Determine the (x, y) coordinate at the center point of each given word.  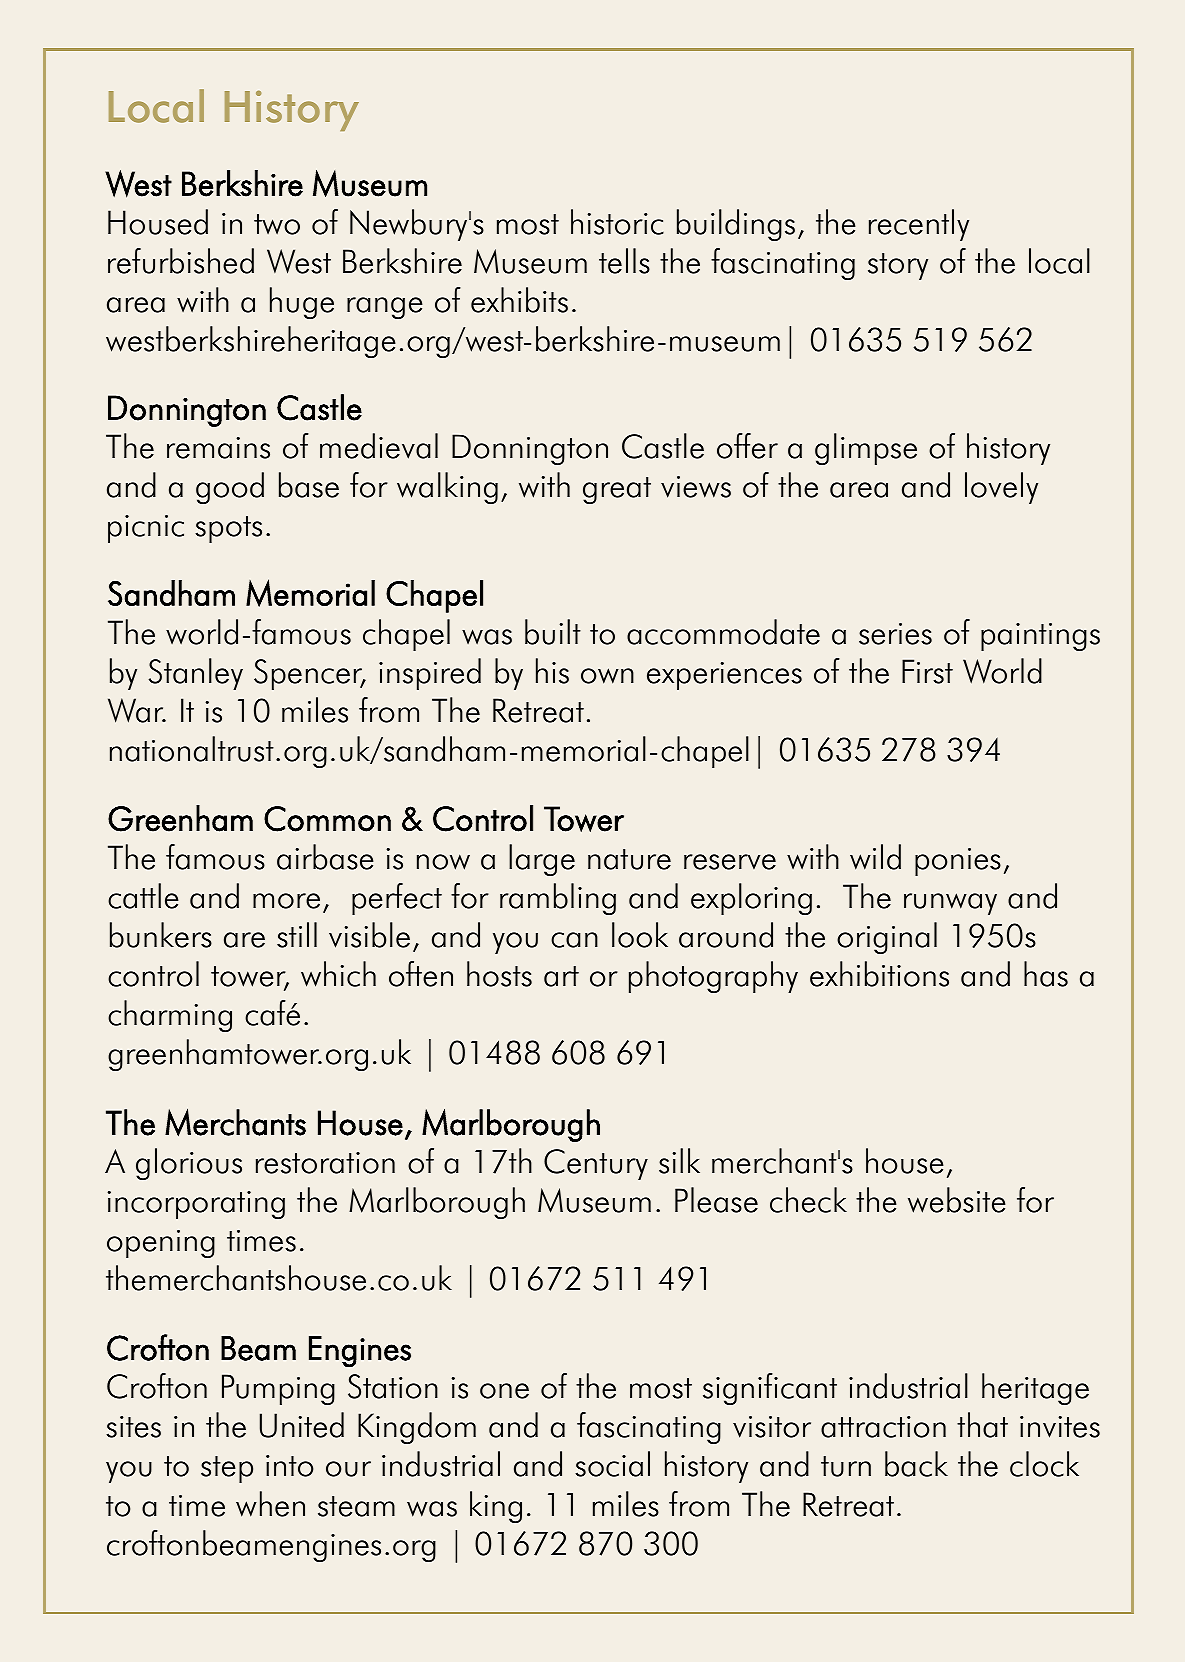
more (286, 901)
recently (919, 225)
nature (629, 859)
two (277, 224)
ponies (958, 862)
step (227, 1469)
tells (624, 261)
